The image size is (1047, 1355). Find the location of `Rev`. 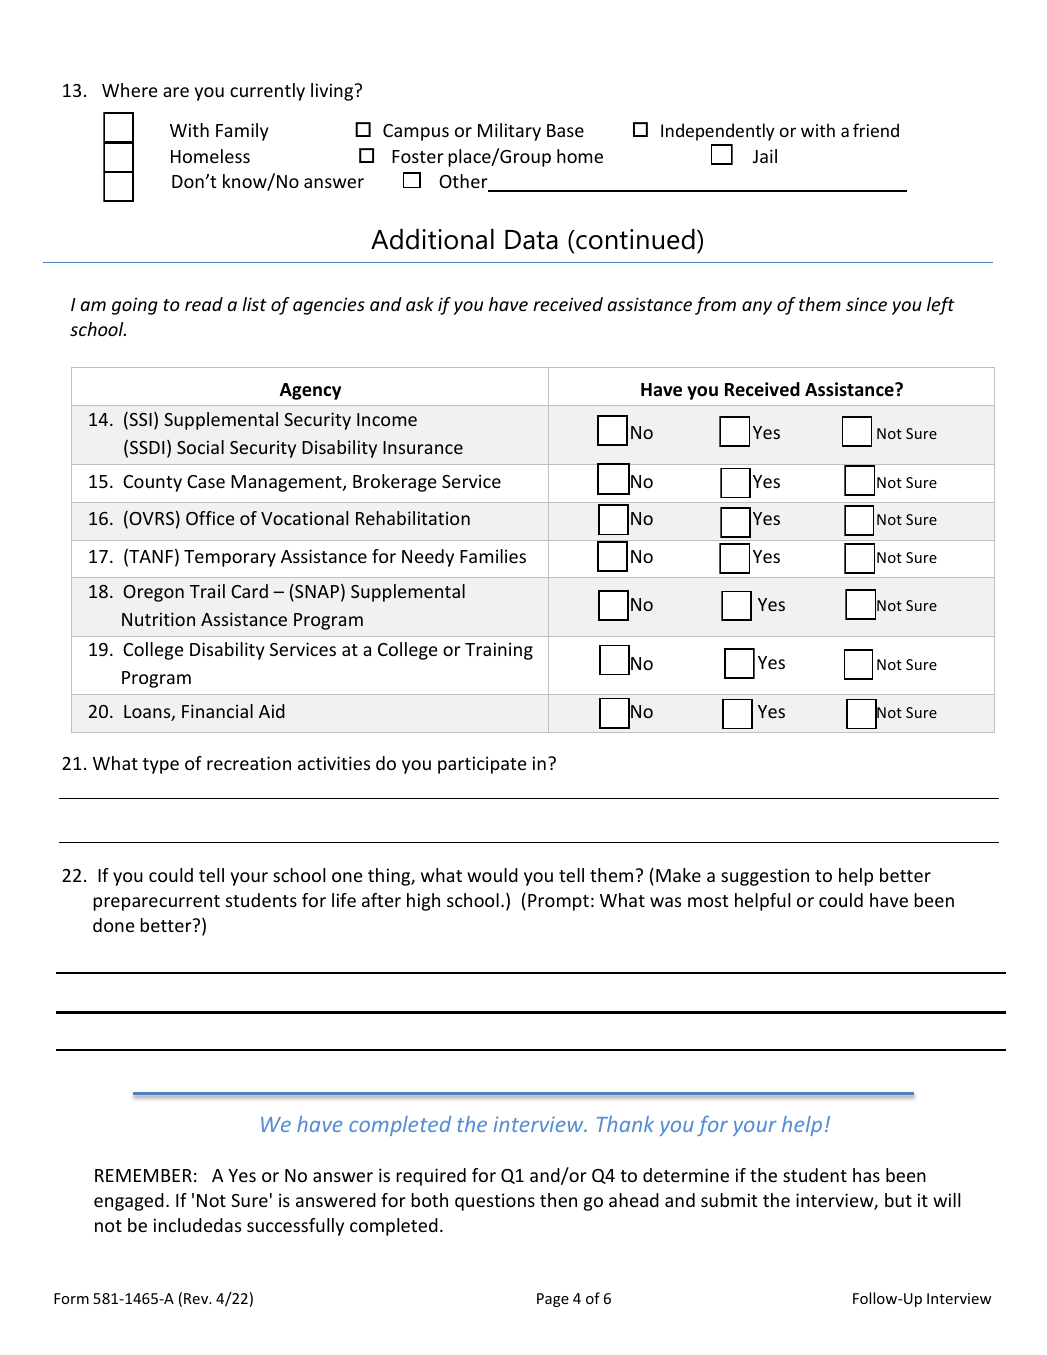

Rev is located at coordinates (197, 1298).
